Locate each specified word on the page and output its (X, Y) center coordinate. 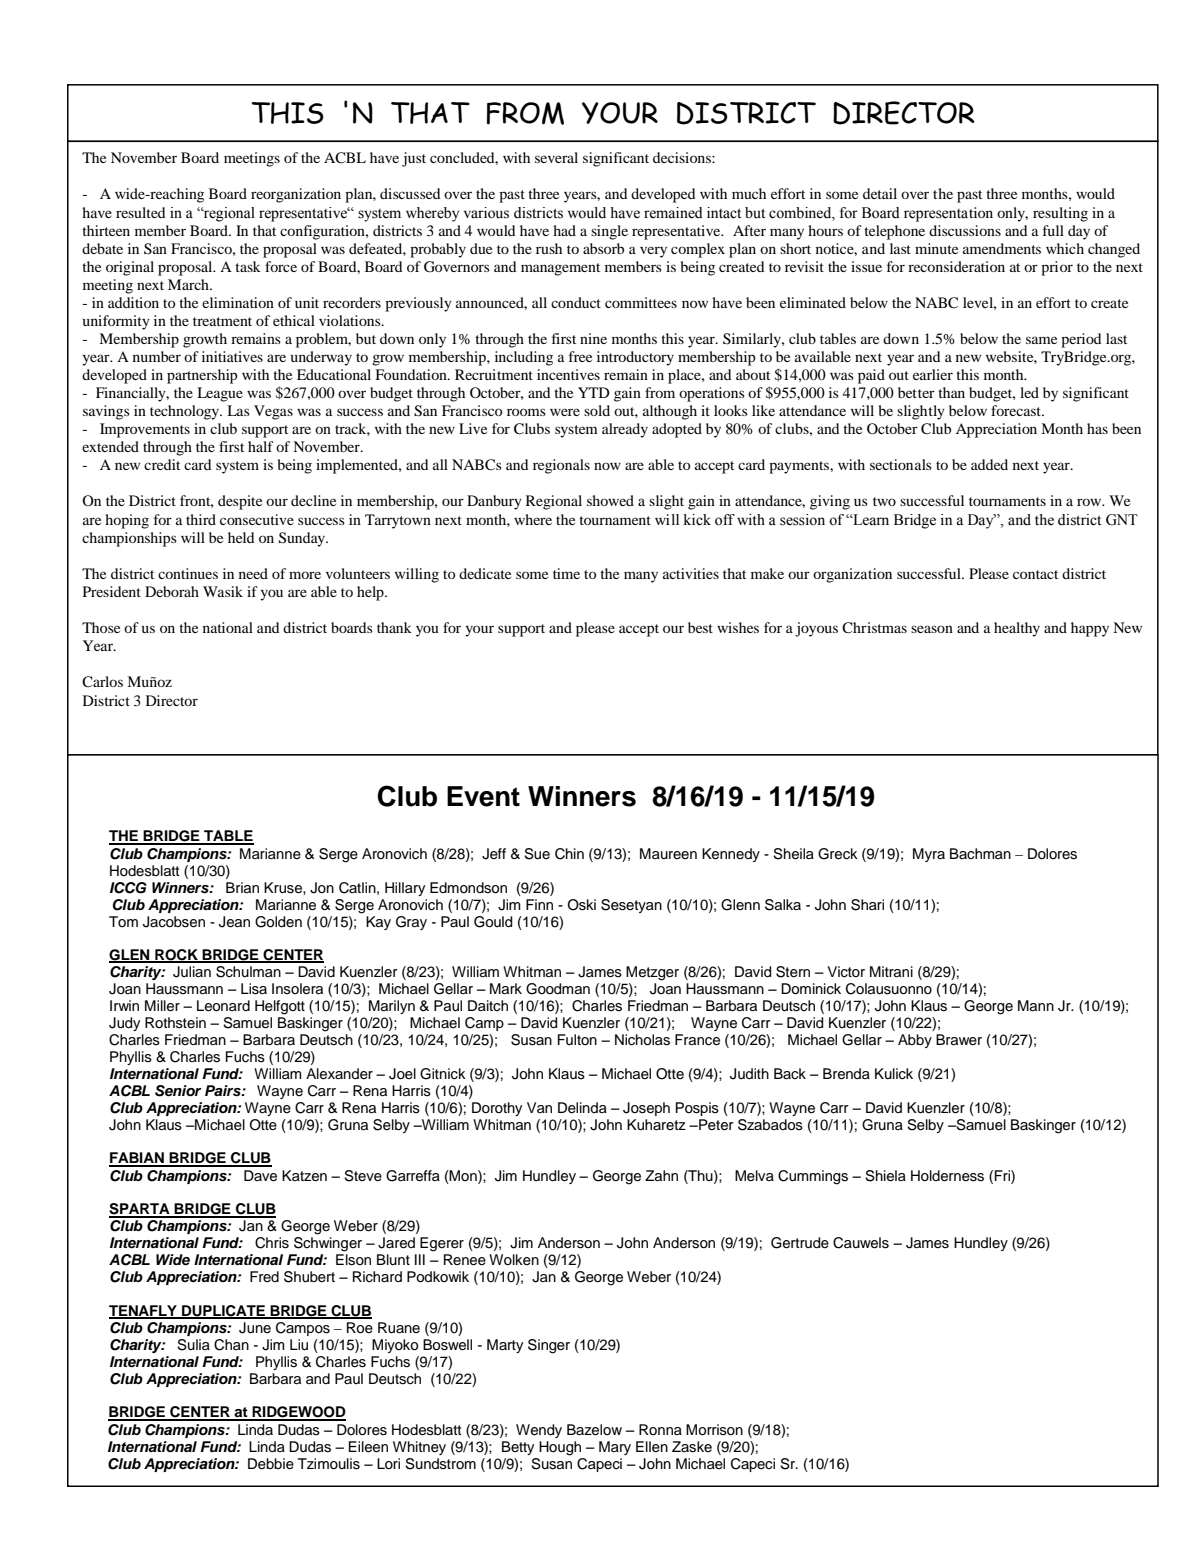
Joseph (646, 1109)
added (989, 464)
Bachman (980, 853)
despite (240, 502)
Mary (615, 1448)
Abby (915, 1041)
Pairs (224, 1091)
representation (948, 214)
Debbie (271, 1464)
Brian (242, 887)
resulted (140, 212)
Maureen (668, 853)
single (609, 232)
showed (610, 500)
